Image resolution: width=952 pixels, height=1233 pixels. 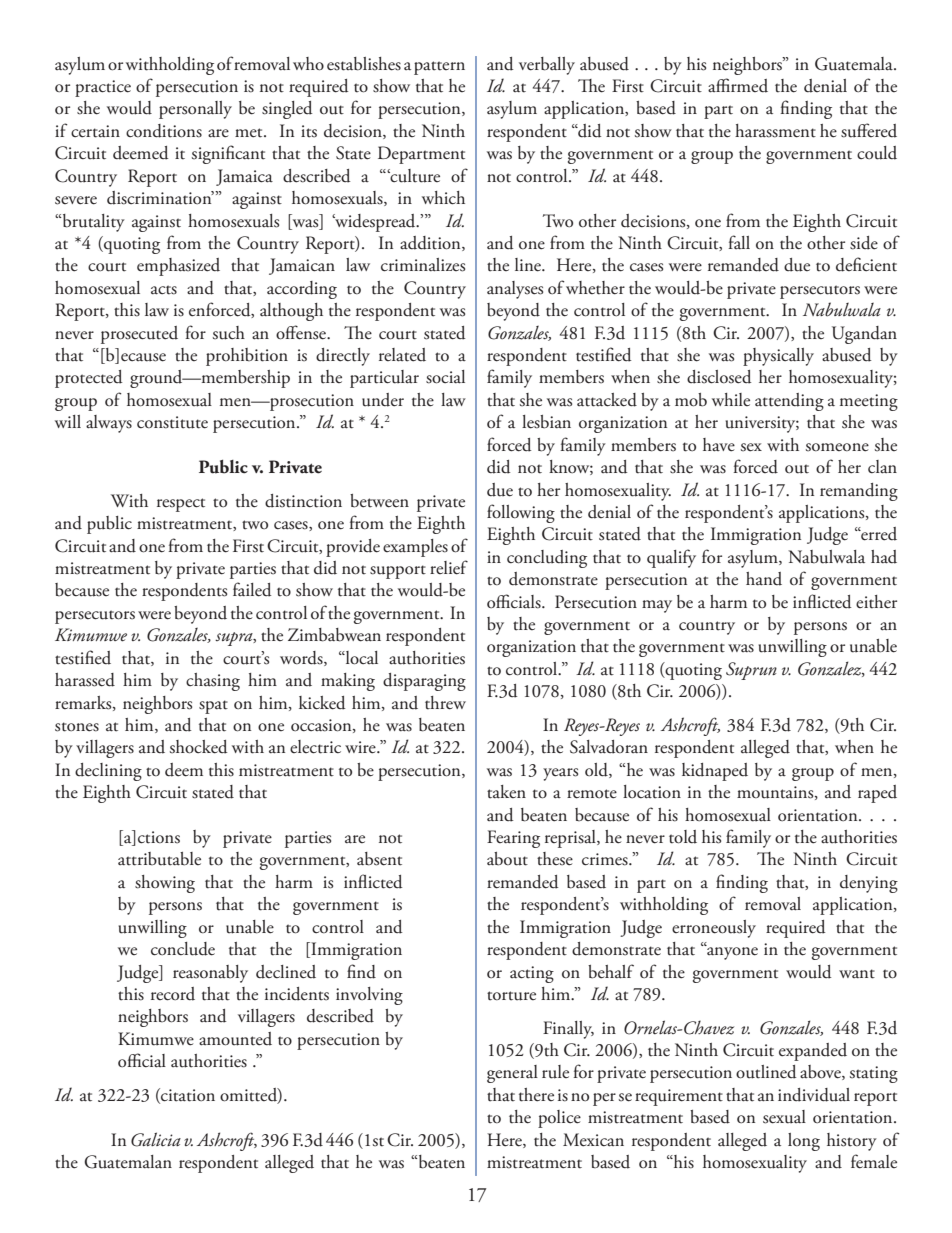 I want to click on social, so click(x=445, y=377).
